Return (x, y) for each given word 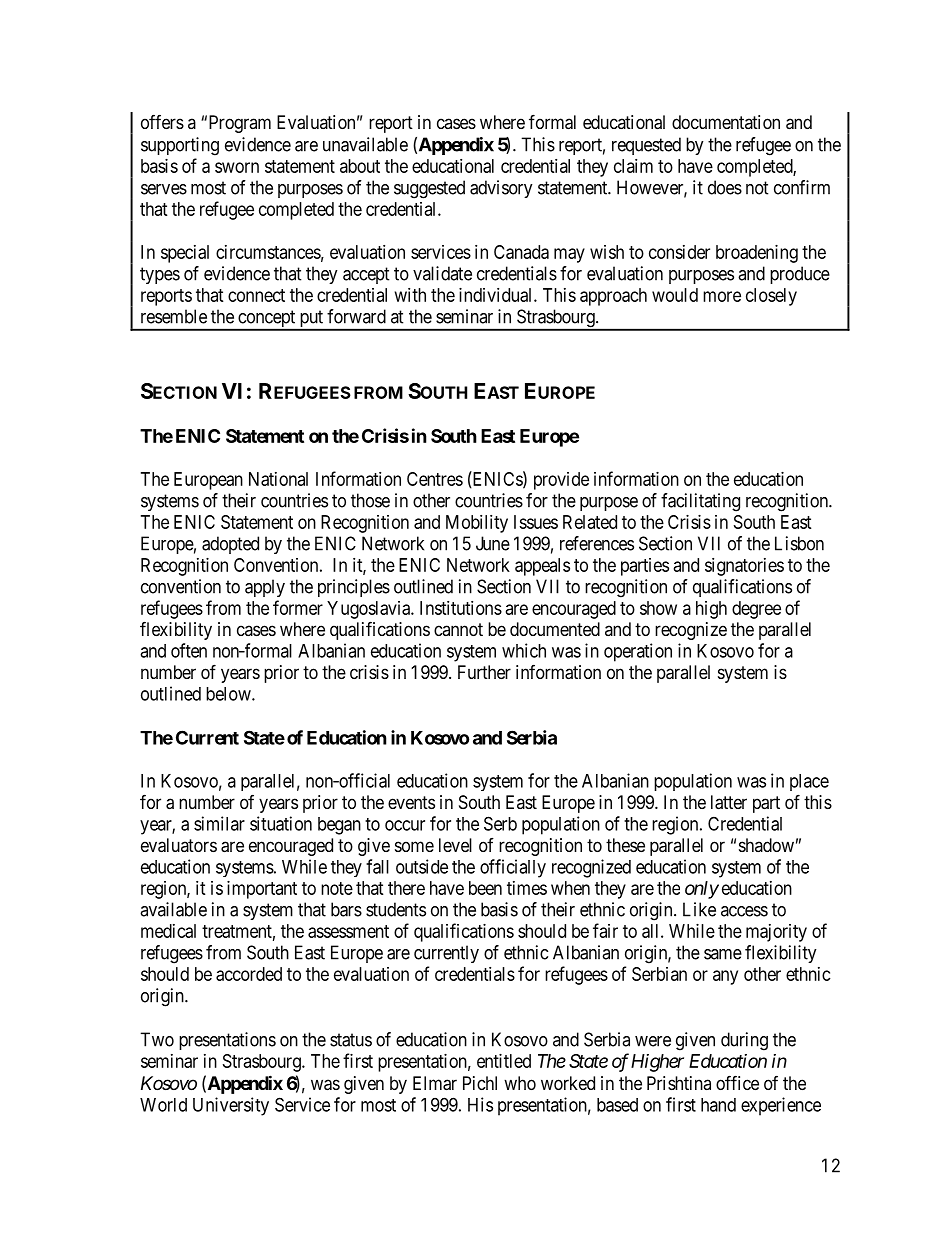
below (229, 694)
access (744, 911)
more (722, 296)
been (485, 888)
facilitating (700, 502)
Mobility (477, 524)
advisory (501, 189)
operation (638, 652)
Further (484, 672)
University (231, 1106)
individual (497, 295)
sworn (237, 167)
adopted (230, 545)
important (262, 890)
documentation (726, 122)
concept (267, 320)
